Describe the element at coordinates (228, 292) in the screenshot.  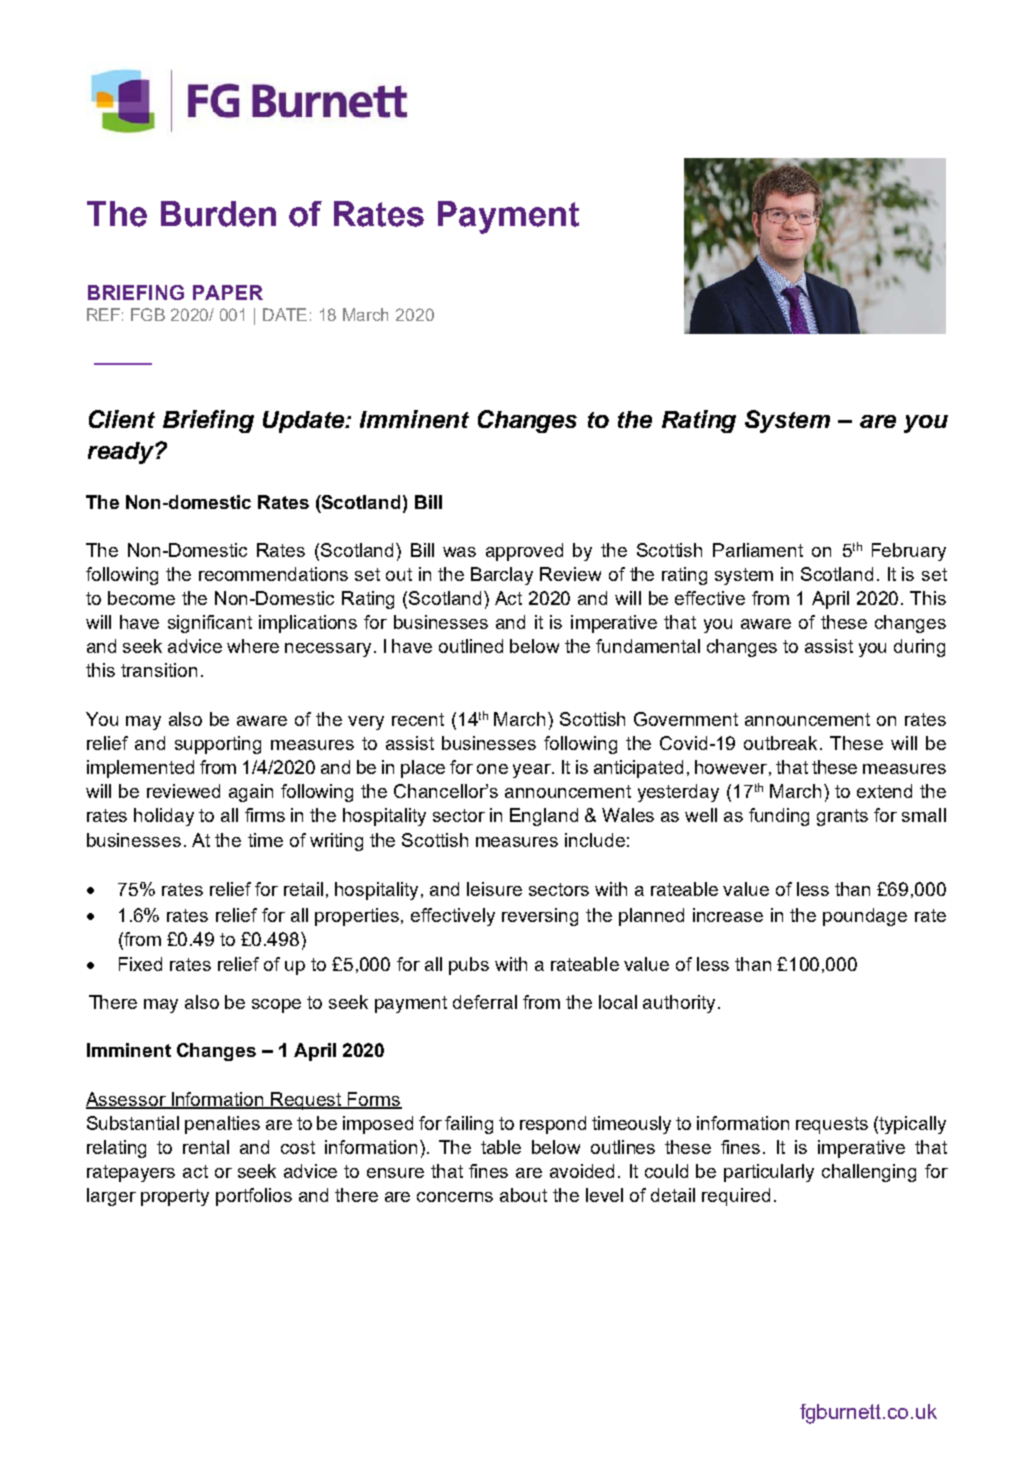
I see `PAPER` at that location.
